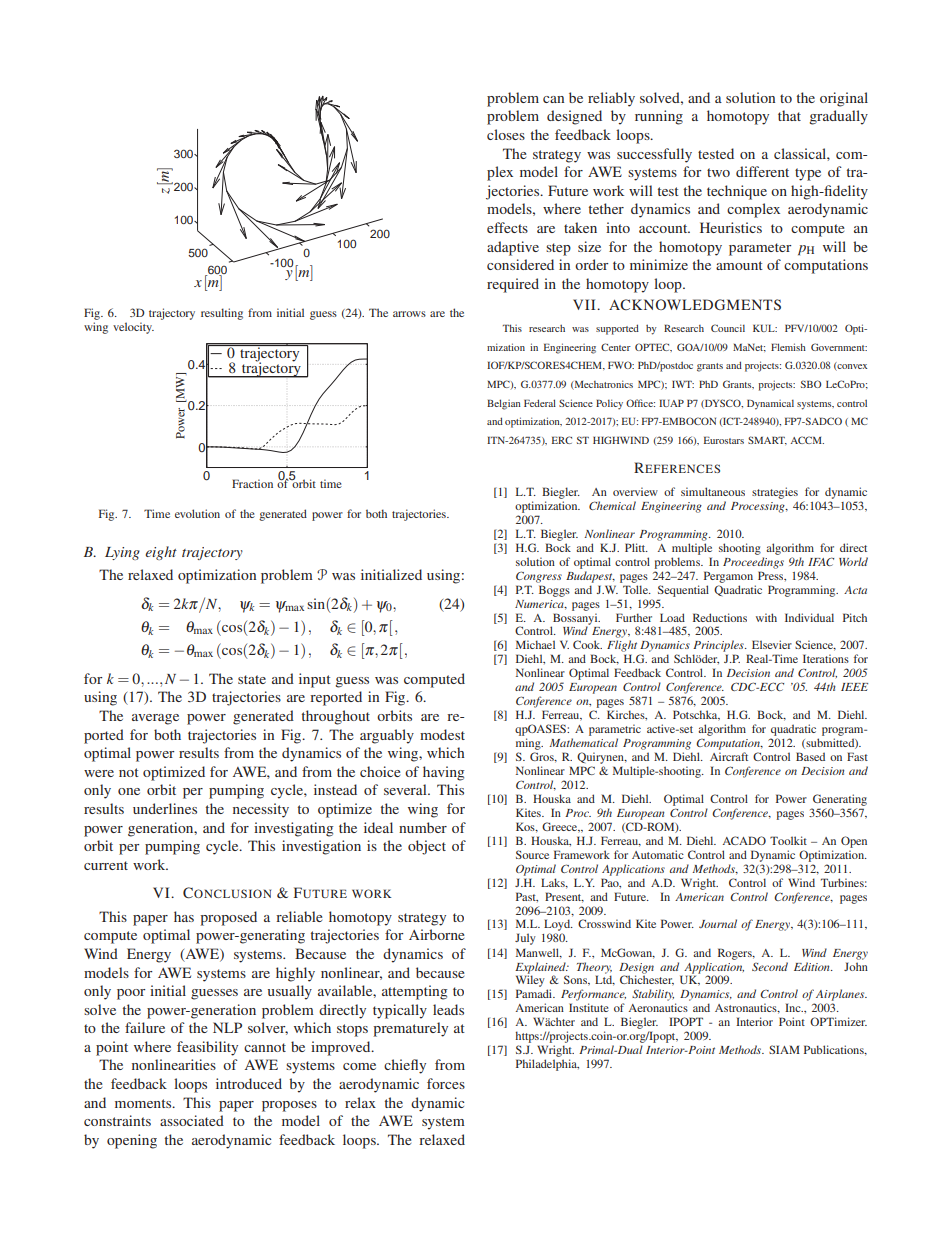  What do you see at coordinates (766, 617) in the screenshot?
I see `with` at bounding box center [766, 617].
